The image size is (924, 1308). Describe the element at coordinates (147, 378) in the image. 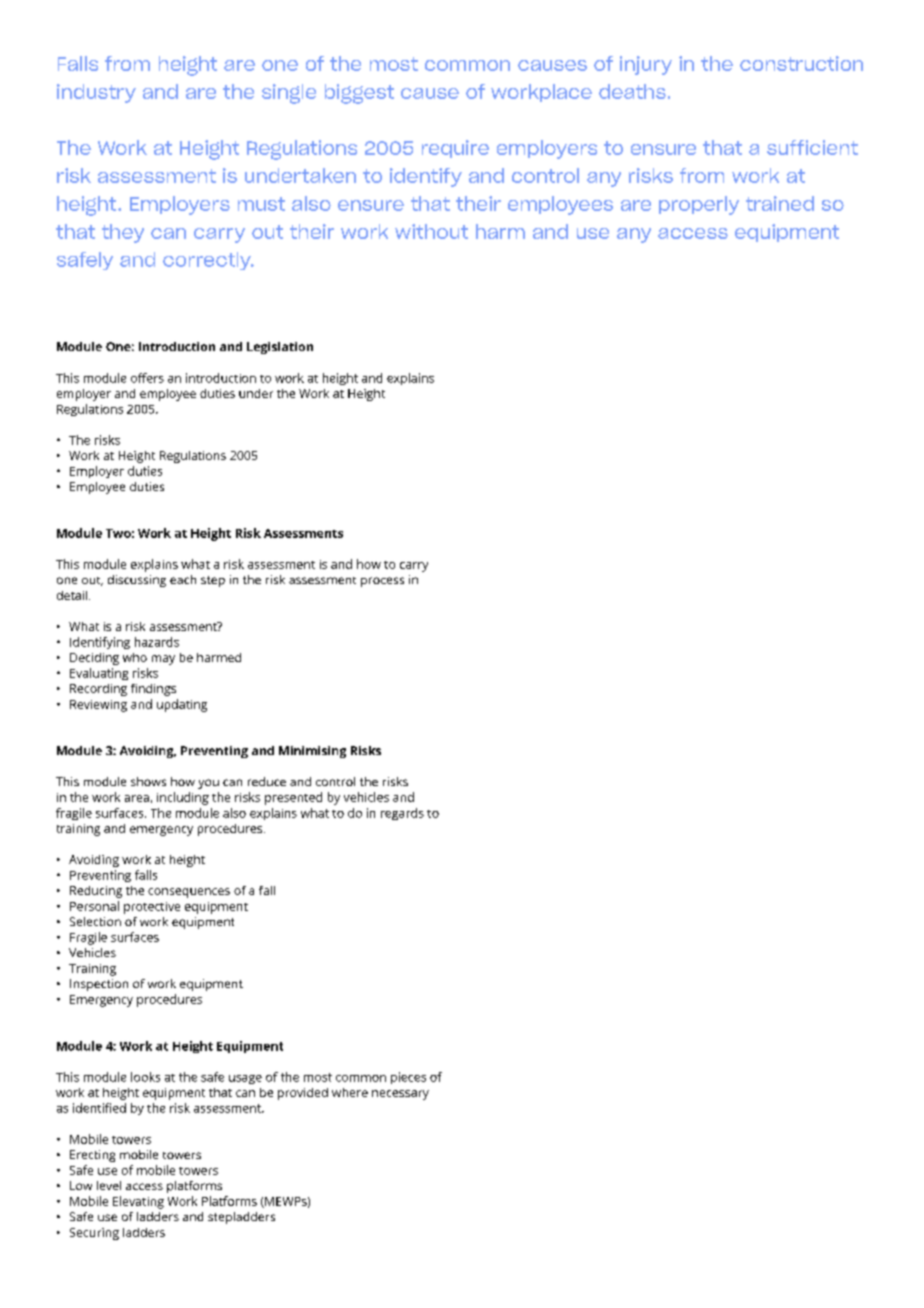

I see `offers` at that location.
